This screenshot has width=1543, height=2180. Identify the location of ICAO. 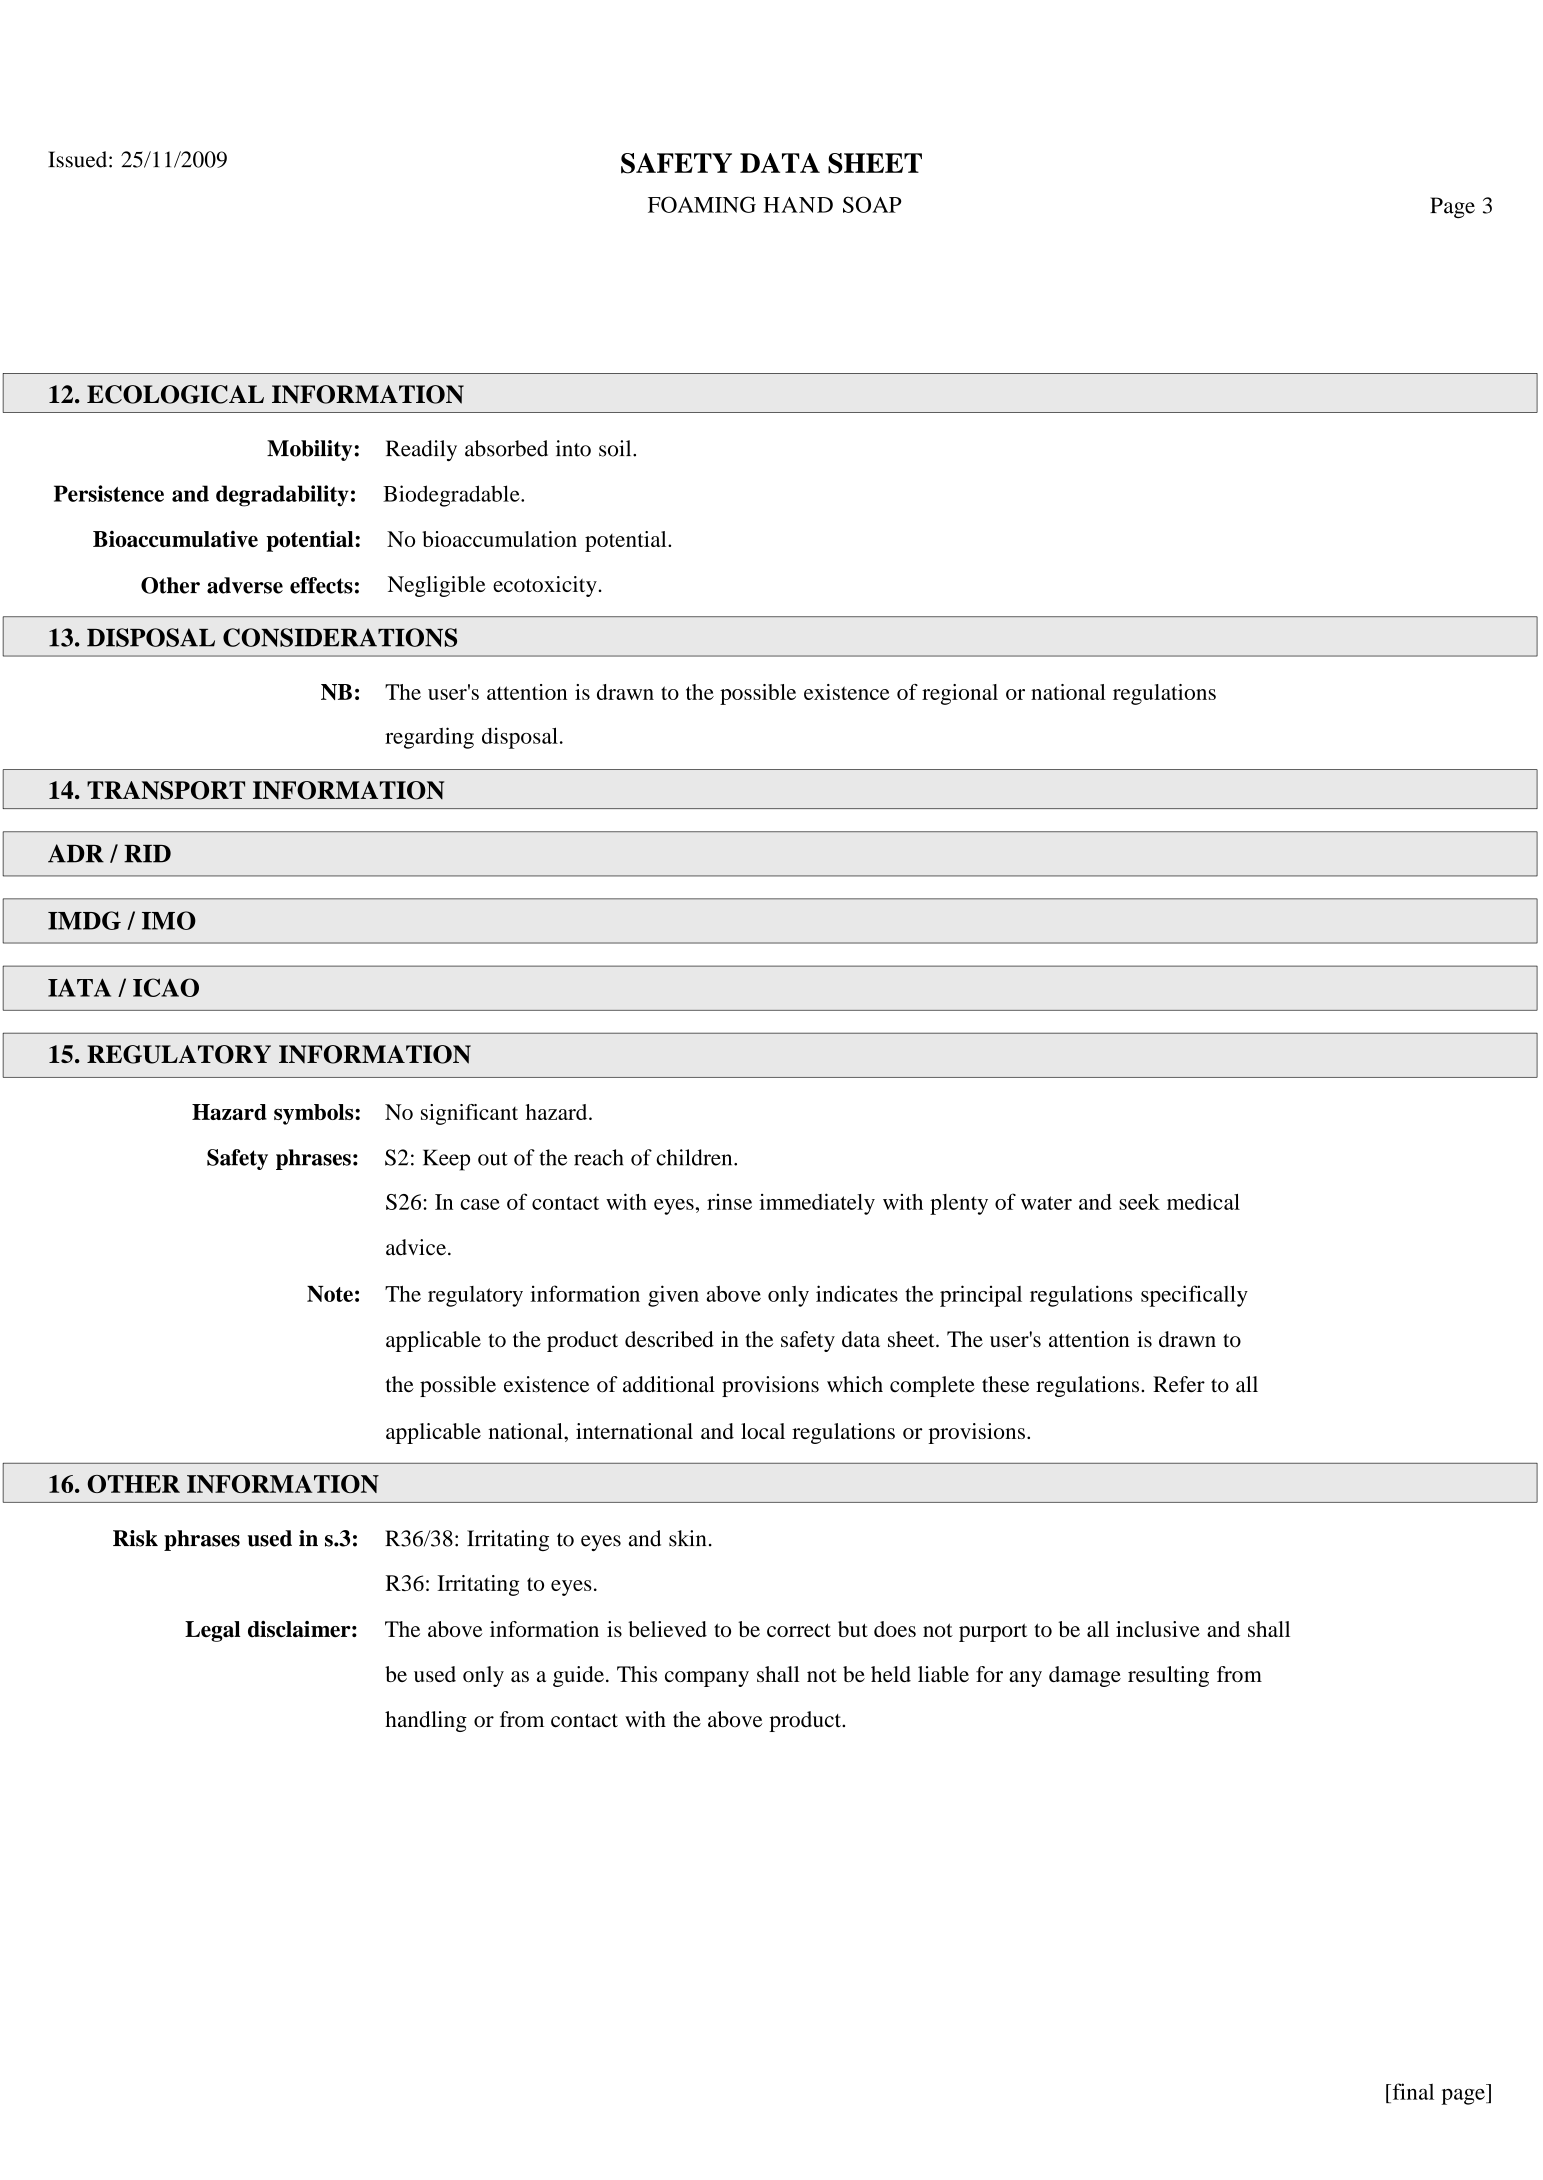
(166, 987).
